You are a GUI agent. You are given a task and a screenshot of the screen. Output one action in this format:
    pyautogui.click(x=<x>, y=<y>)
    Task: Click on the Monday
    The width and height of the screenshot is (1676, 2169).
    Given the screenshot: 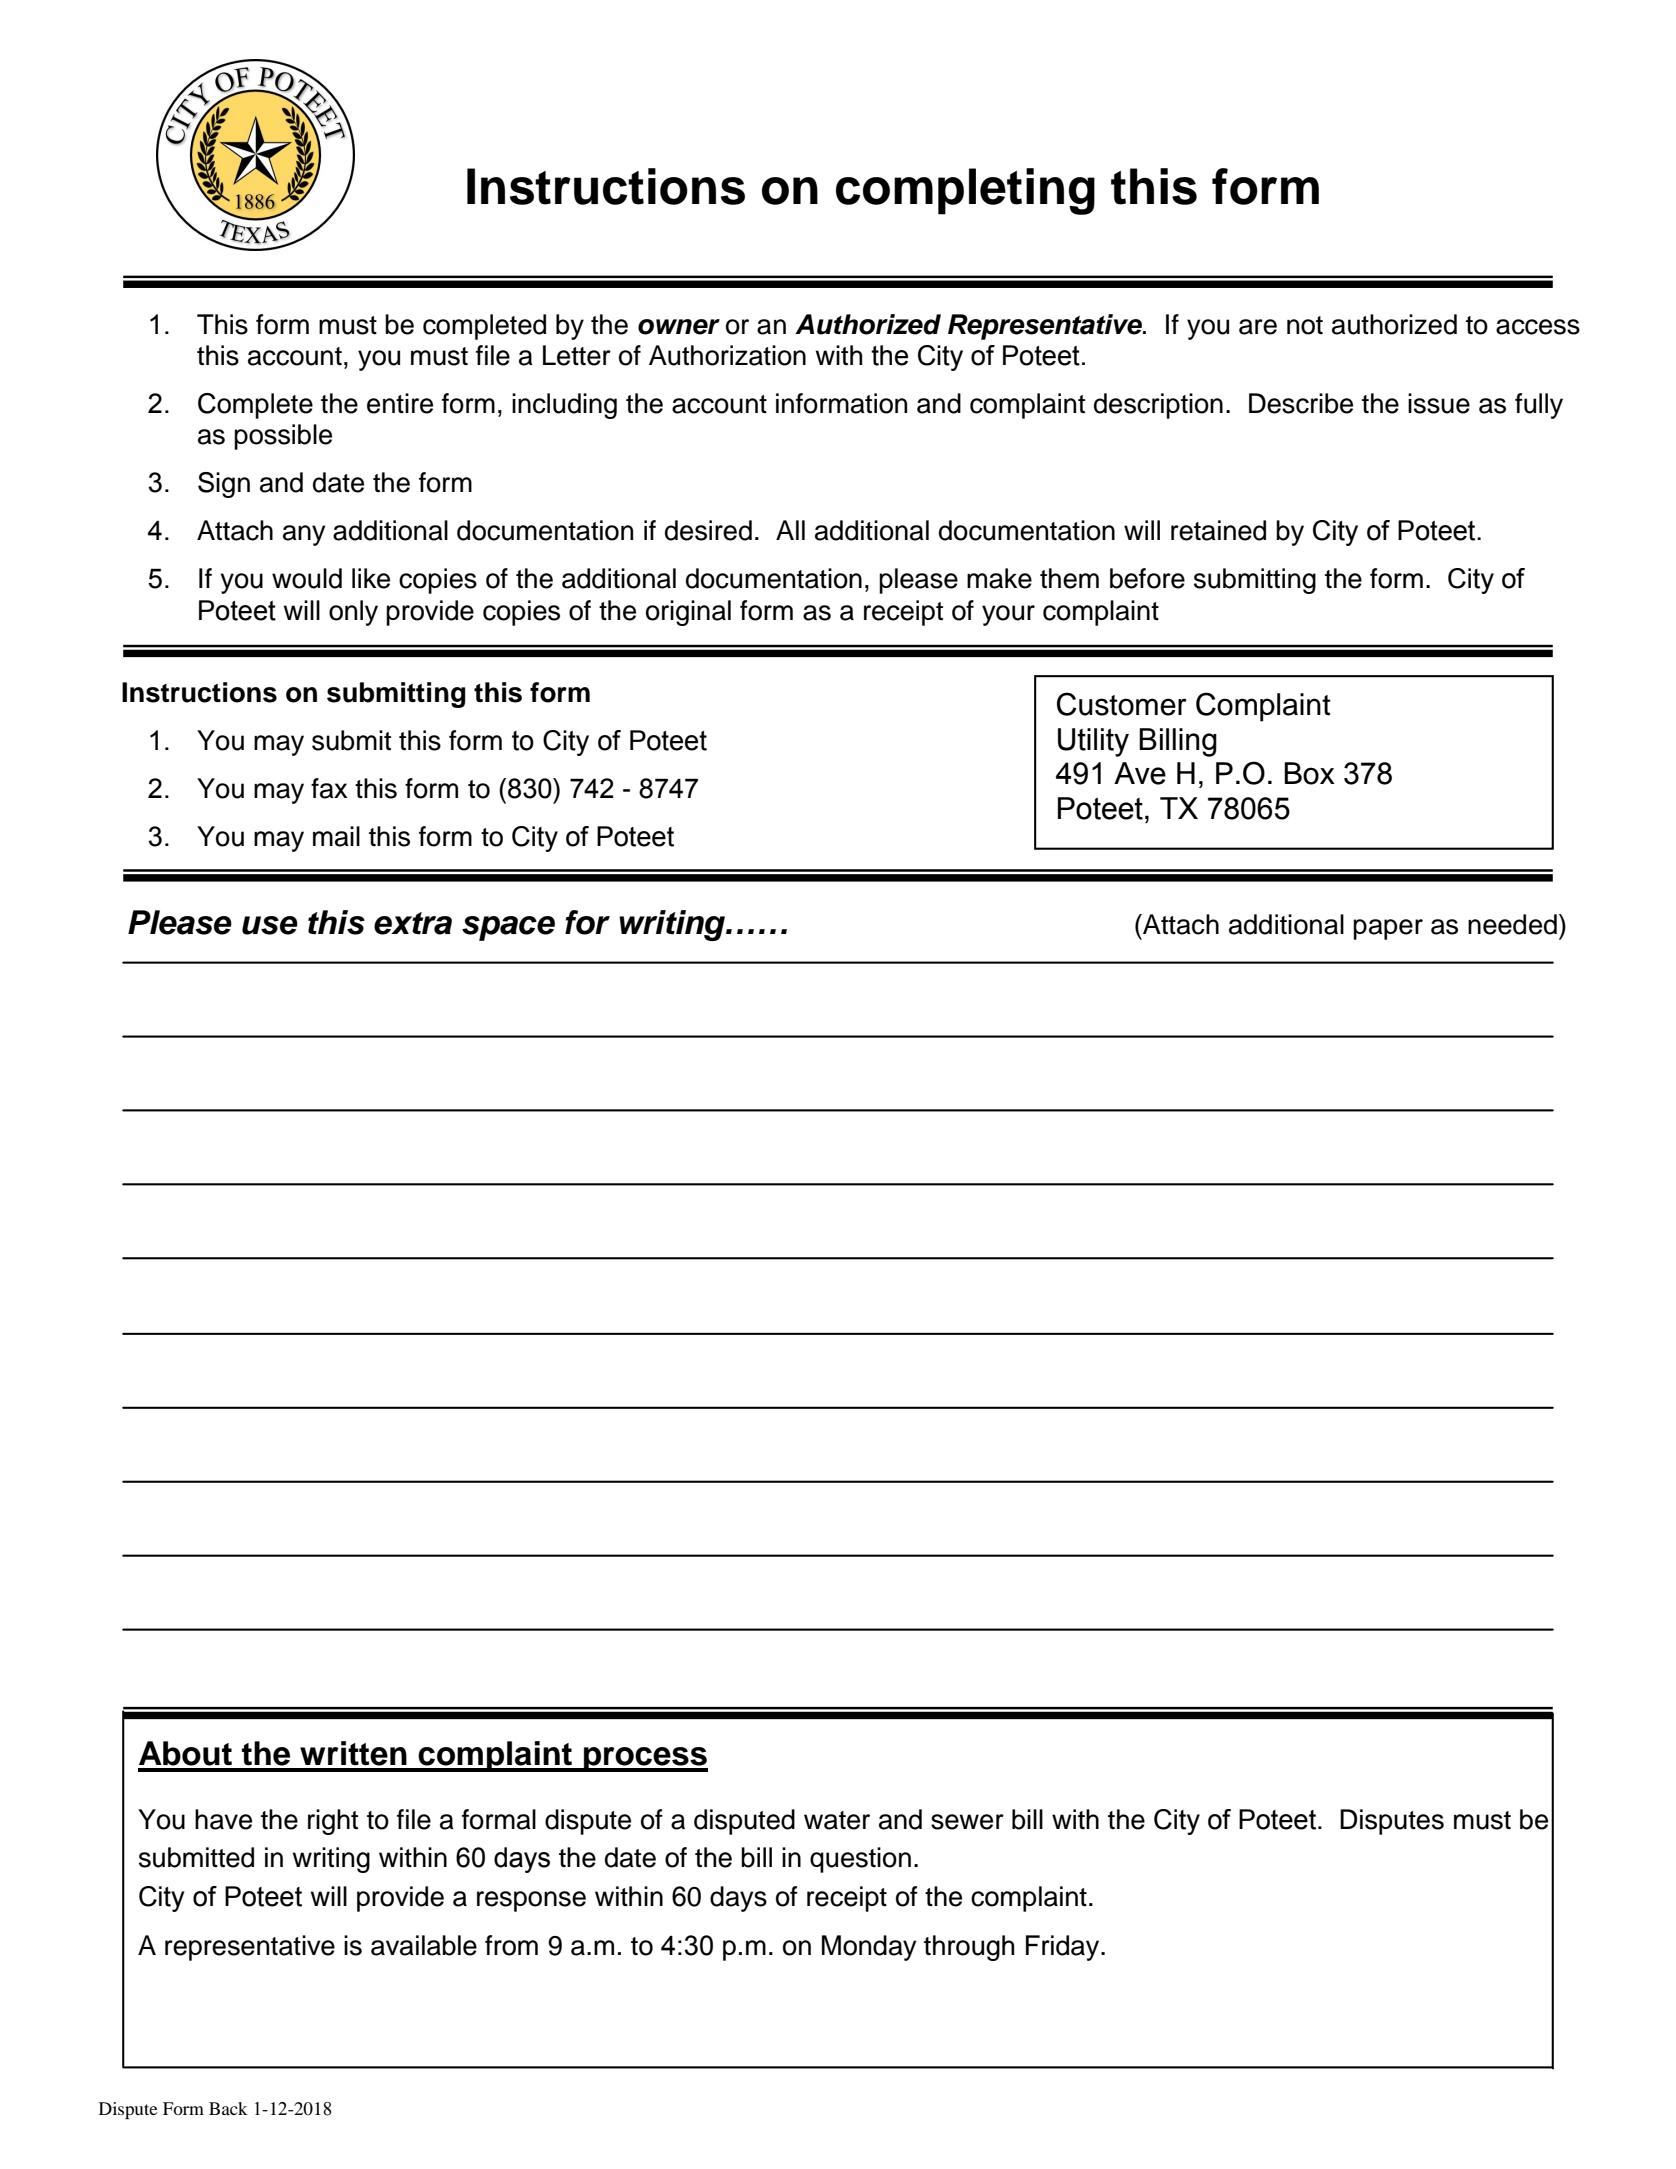 What is the action you would take?
    pyautogui.click(x=869, y=1948)
